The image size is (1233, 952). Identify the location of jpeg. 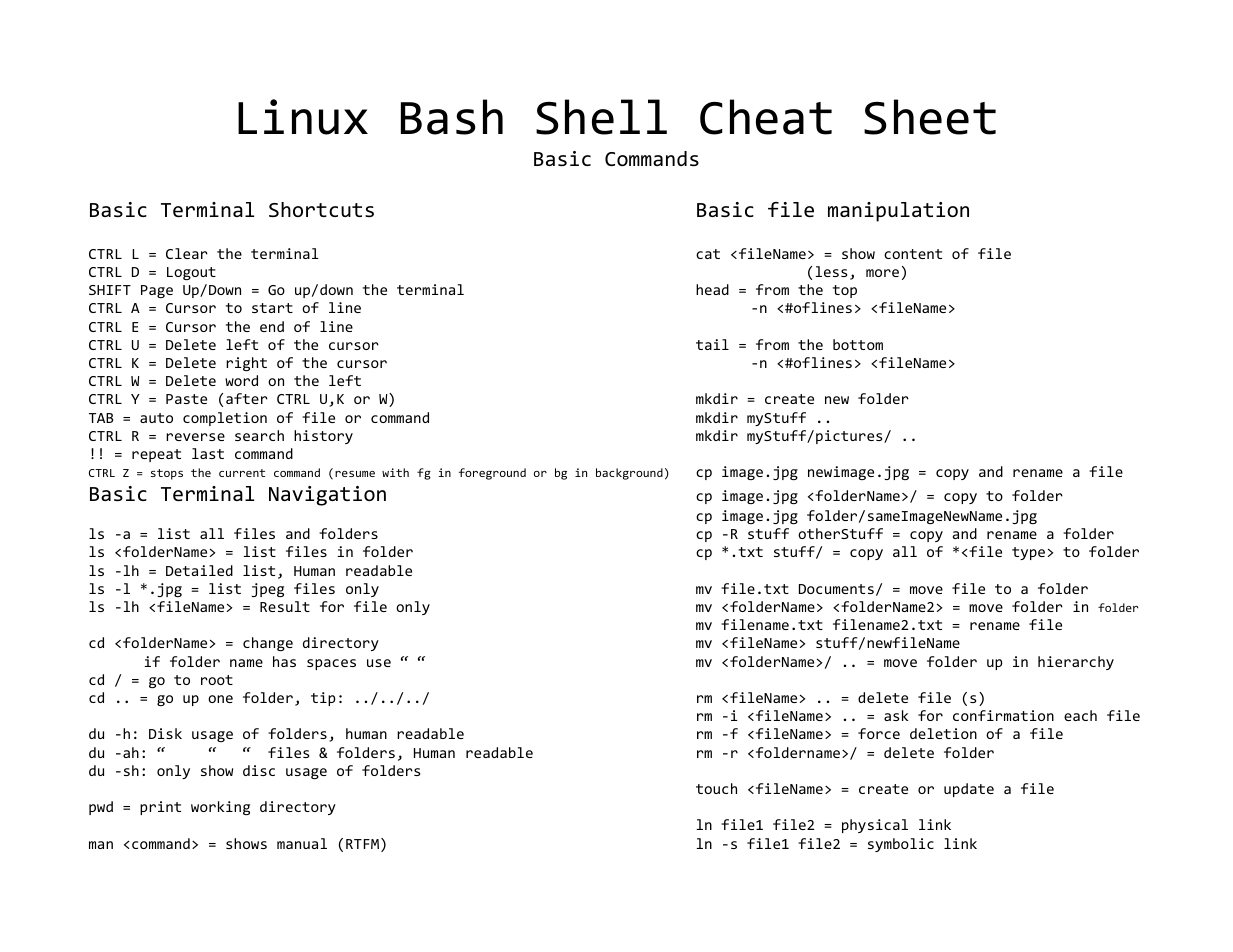
(267, 590).
